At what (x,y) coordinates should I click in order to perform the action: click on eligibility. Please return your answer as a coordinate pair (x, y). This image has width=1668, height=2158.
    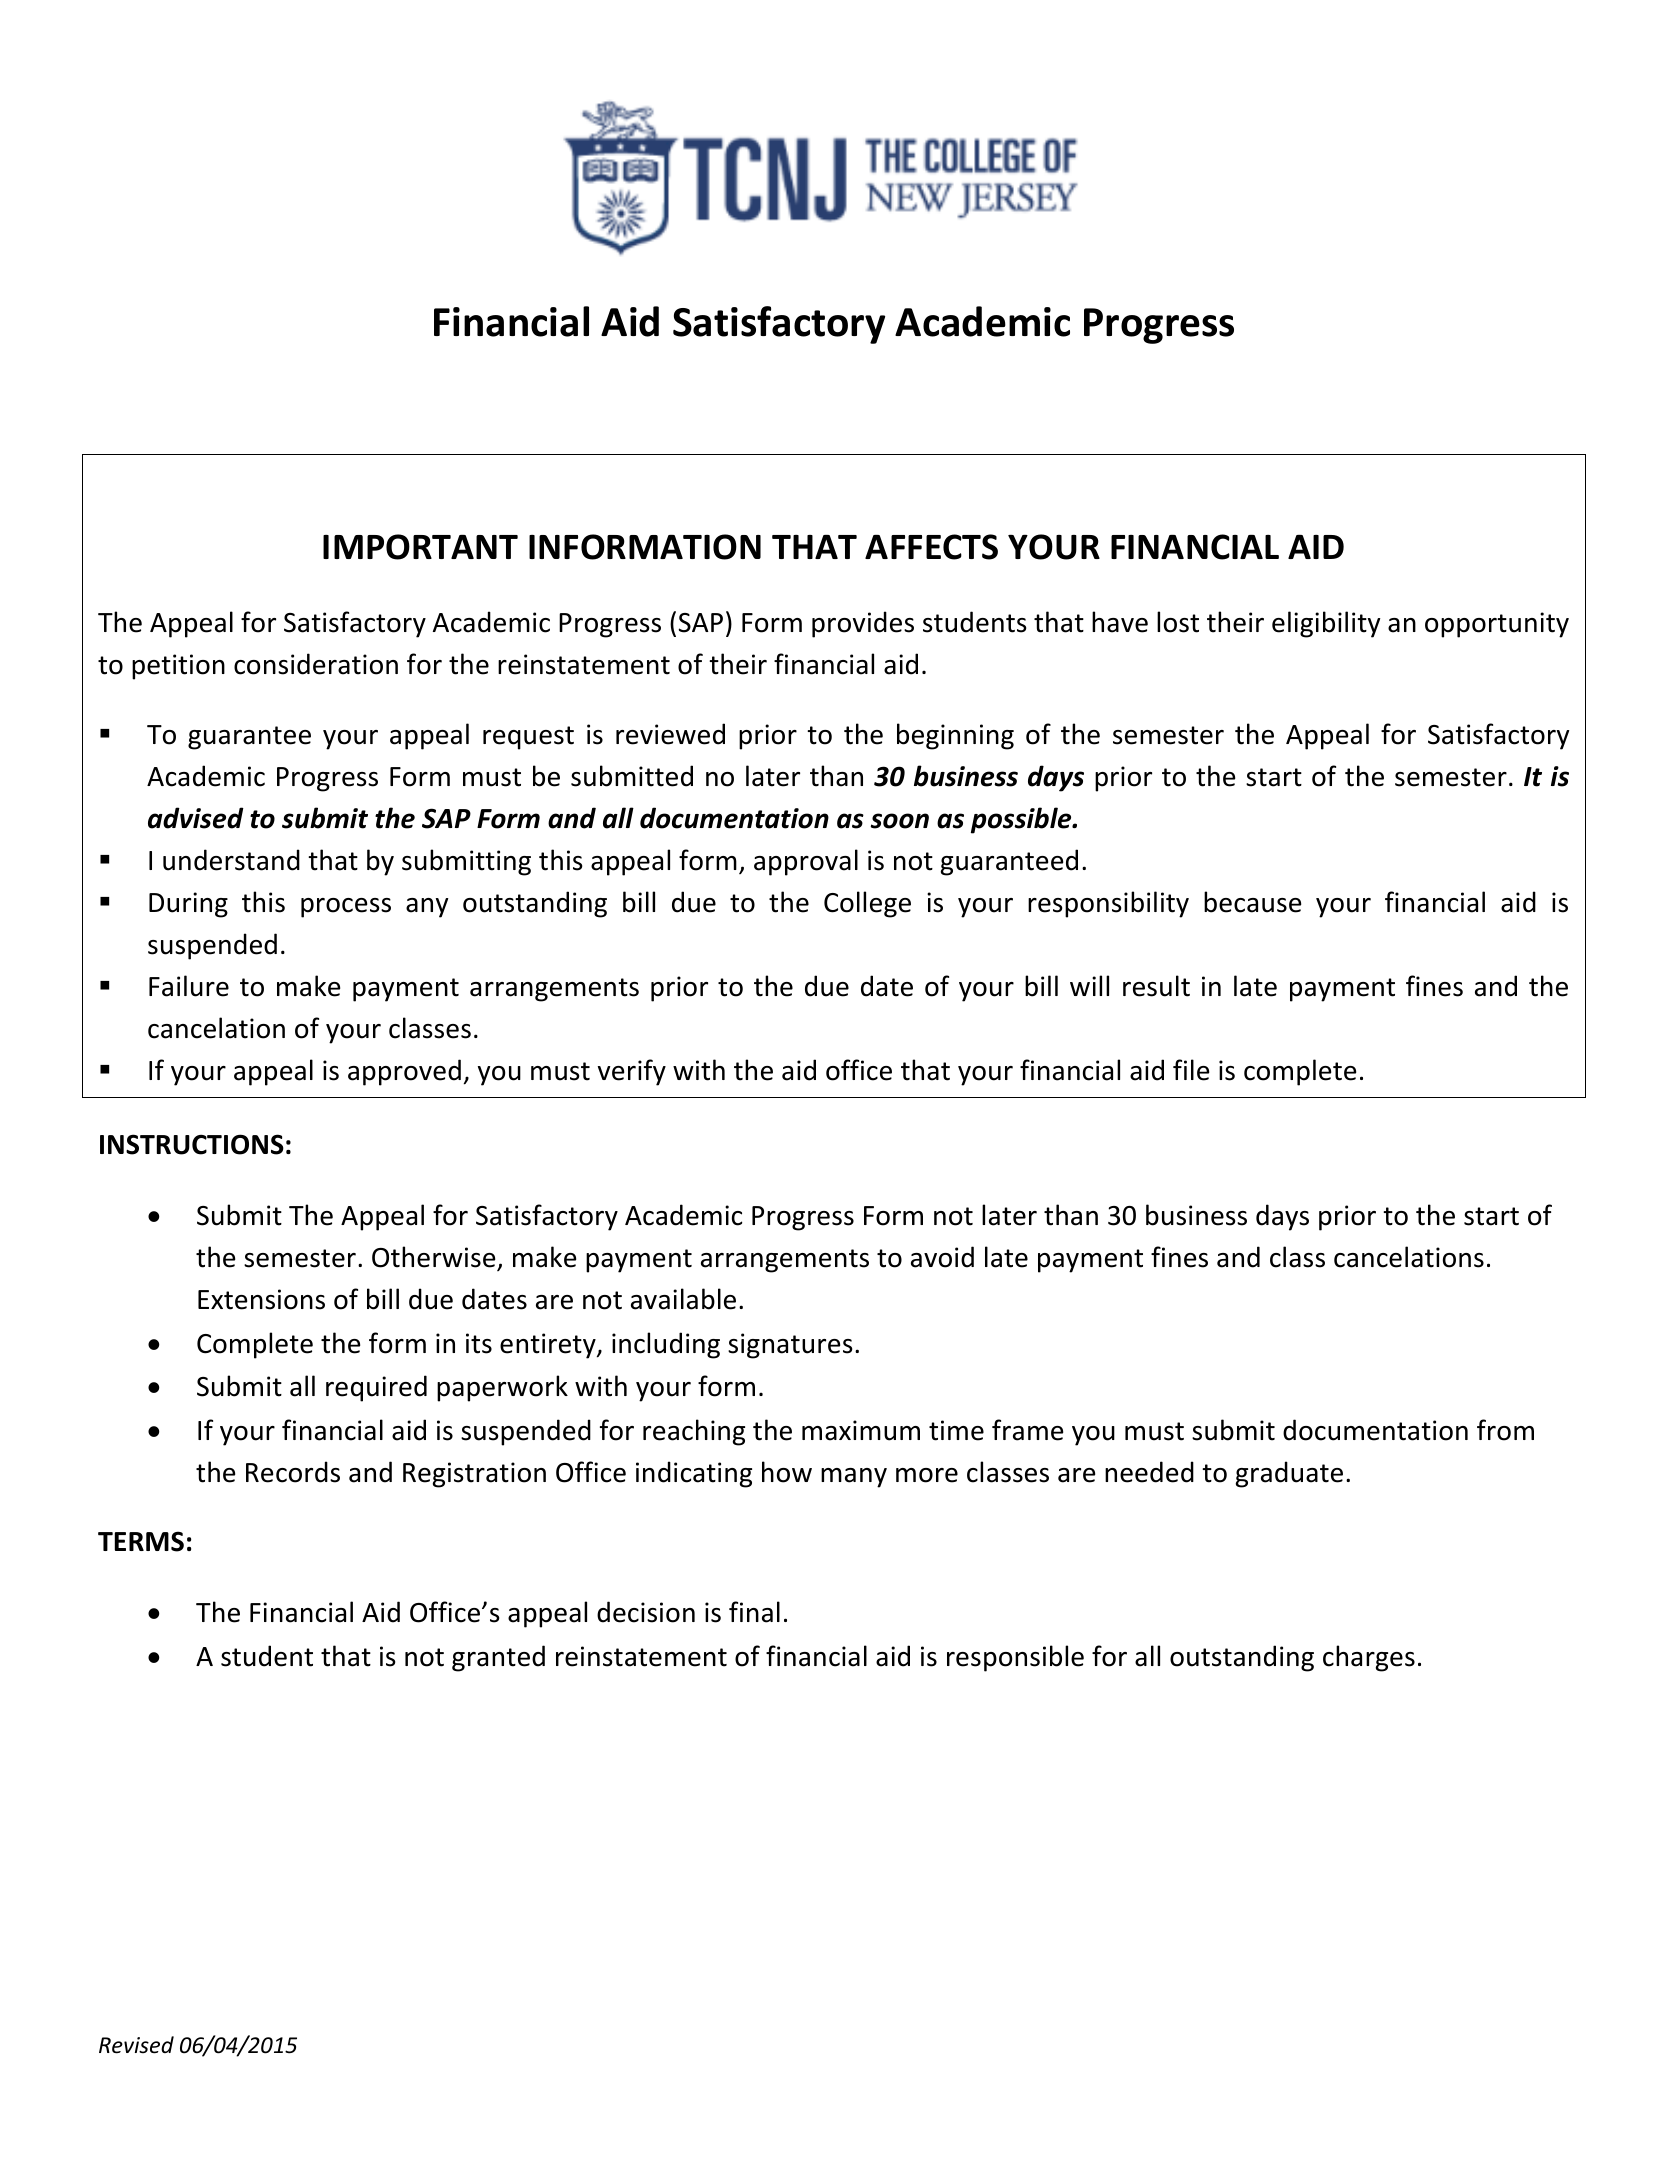
    Looking at the image, I should click on (1326, 624).
